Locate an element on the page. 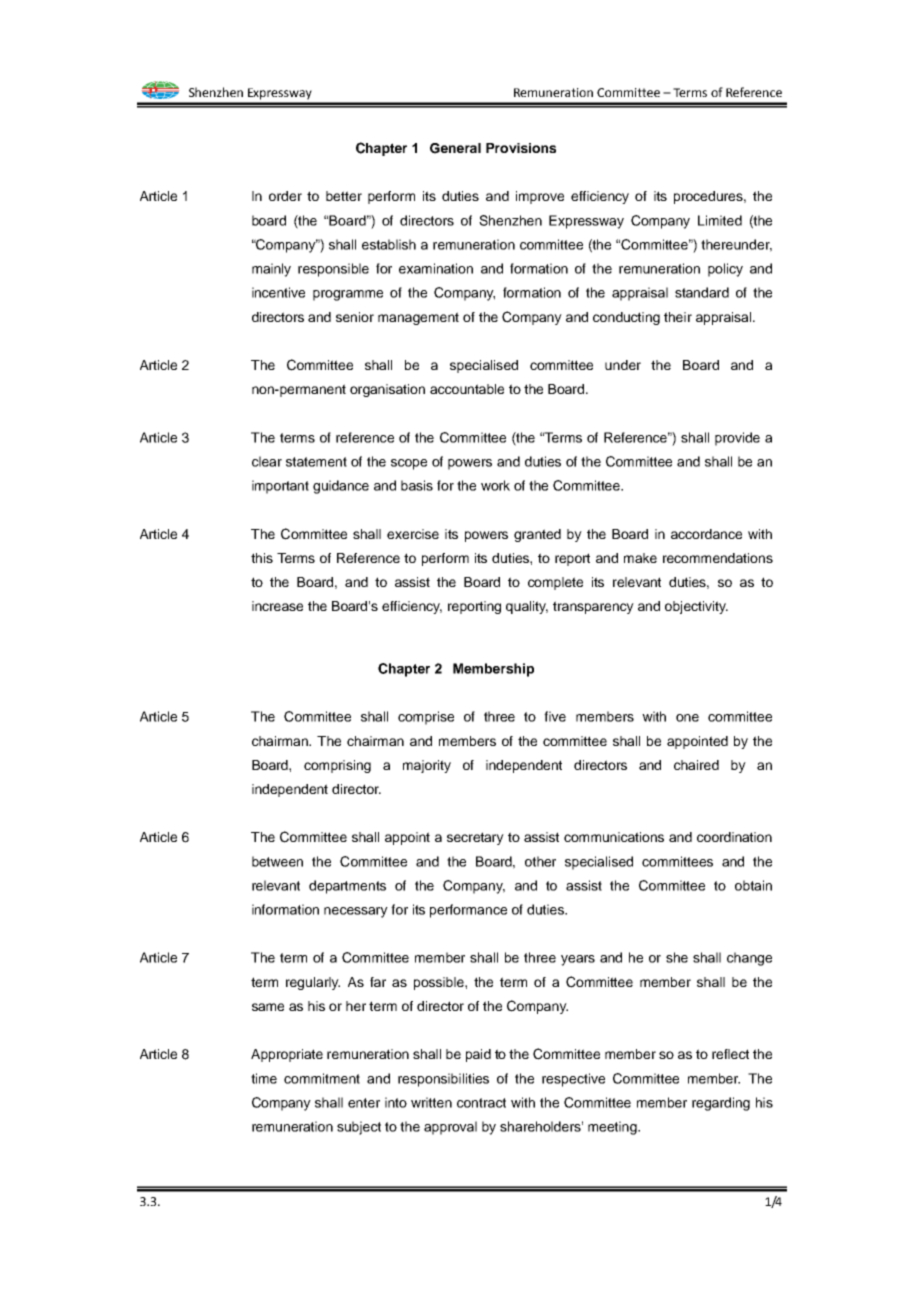  coordination is located at coordinates (734, 837).
